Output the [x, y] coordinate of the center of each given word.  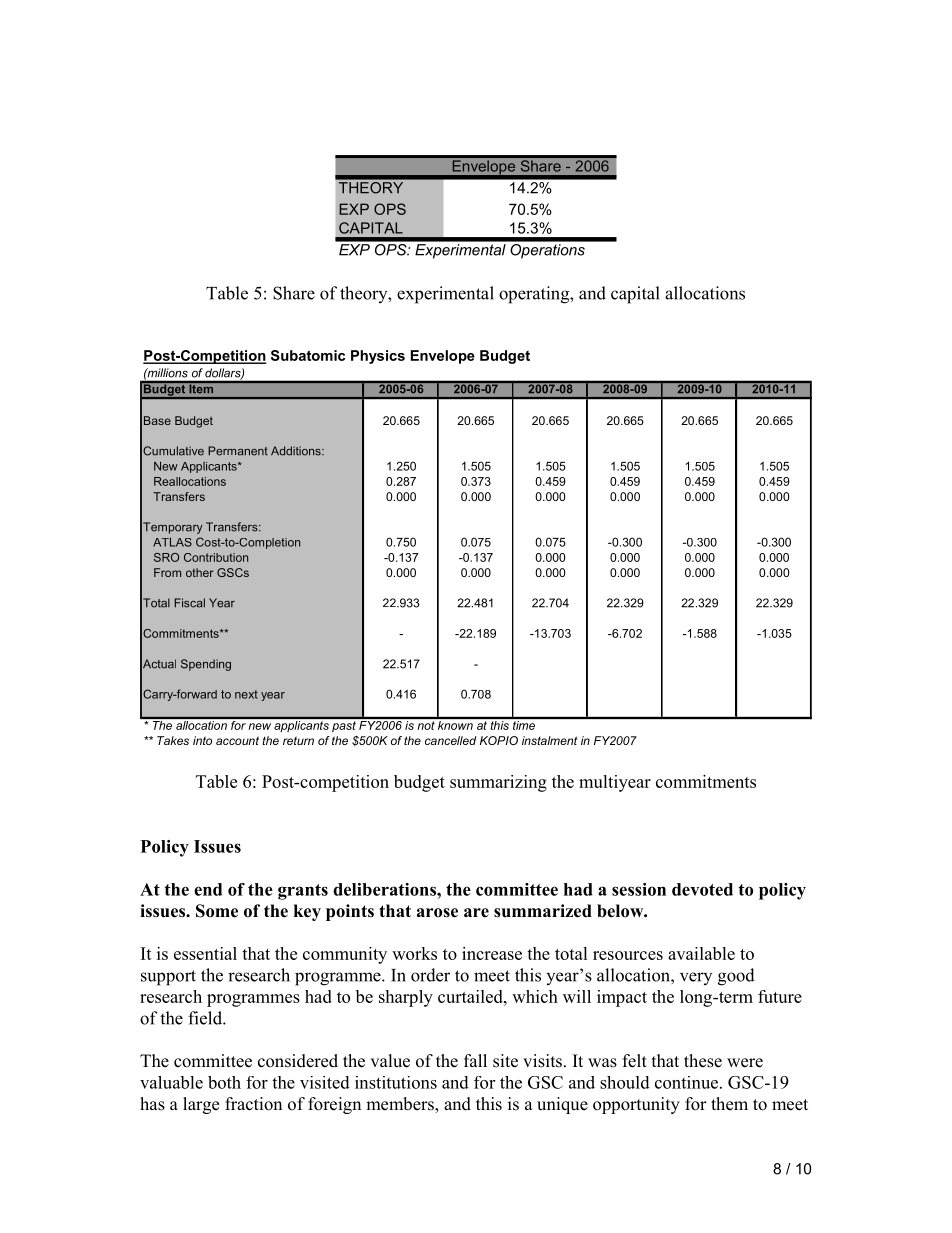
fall [475, 1060]
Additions [297, 451]
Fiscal [190, 603]
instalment [549, 740]
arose [437, 913]
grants [303, 892]
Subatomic [308, 355]
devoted [702, 889]
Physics [378, 357]
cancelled [450, 740]
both [224, 1082]
